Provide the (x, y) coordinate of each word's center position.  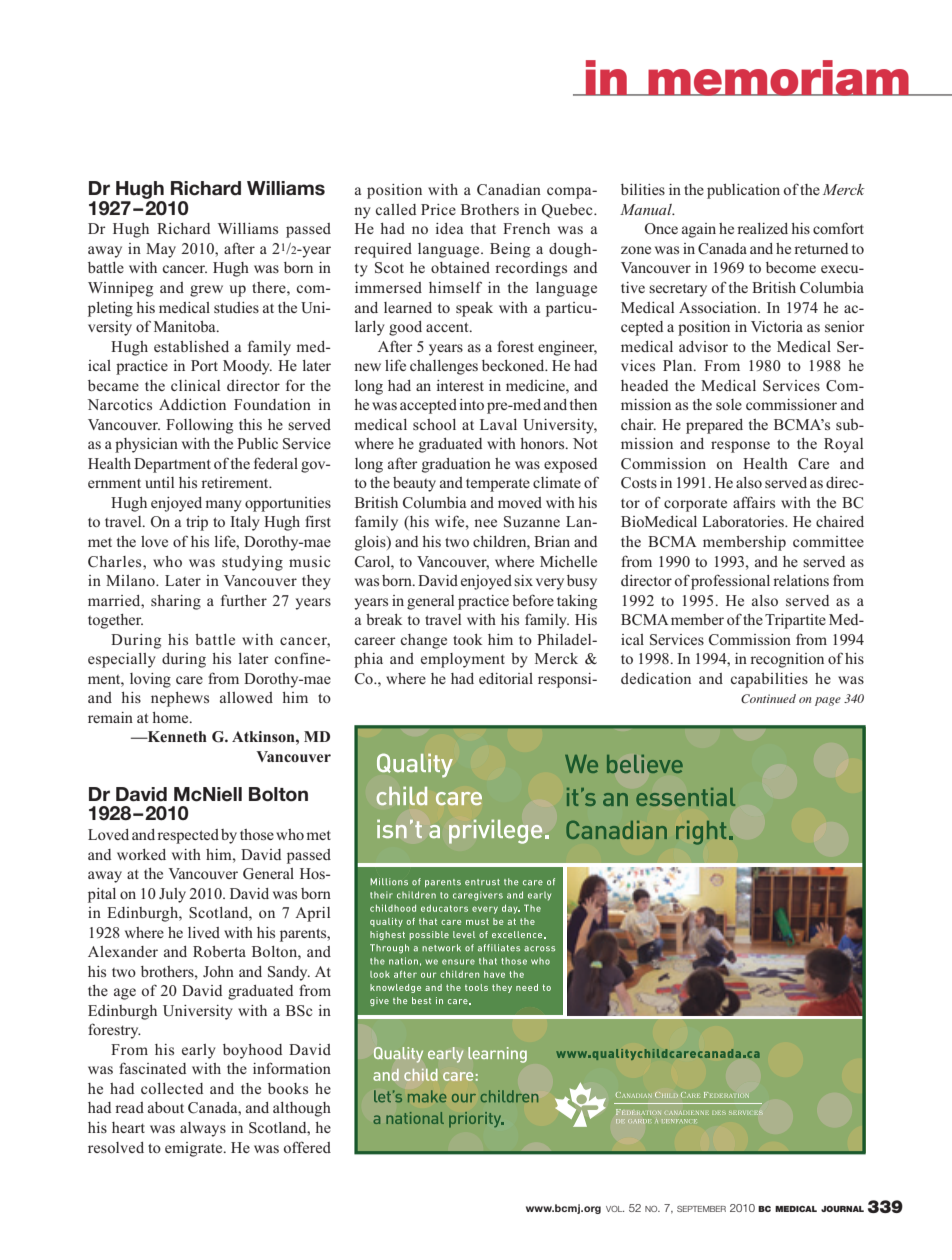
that (483, 228)
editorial (506, 678)
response (740, 447)
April (312, 914)
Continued (768, 698)
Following (199, 426)
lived (204, 932)
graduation (456, 465)
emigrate (195, 1149)
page (828, 701)
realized (762, 228)
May (161, 250)
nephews (180, 699)
